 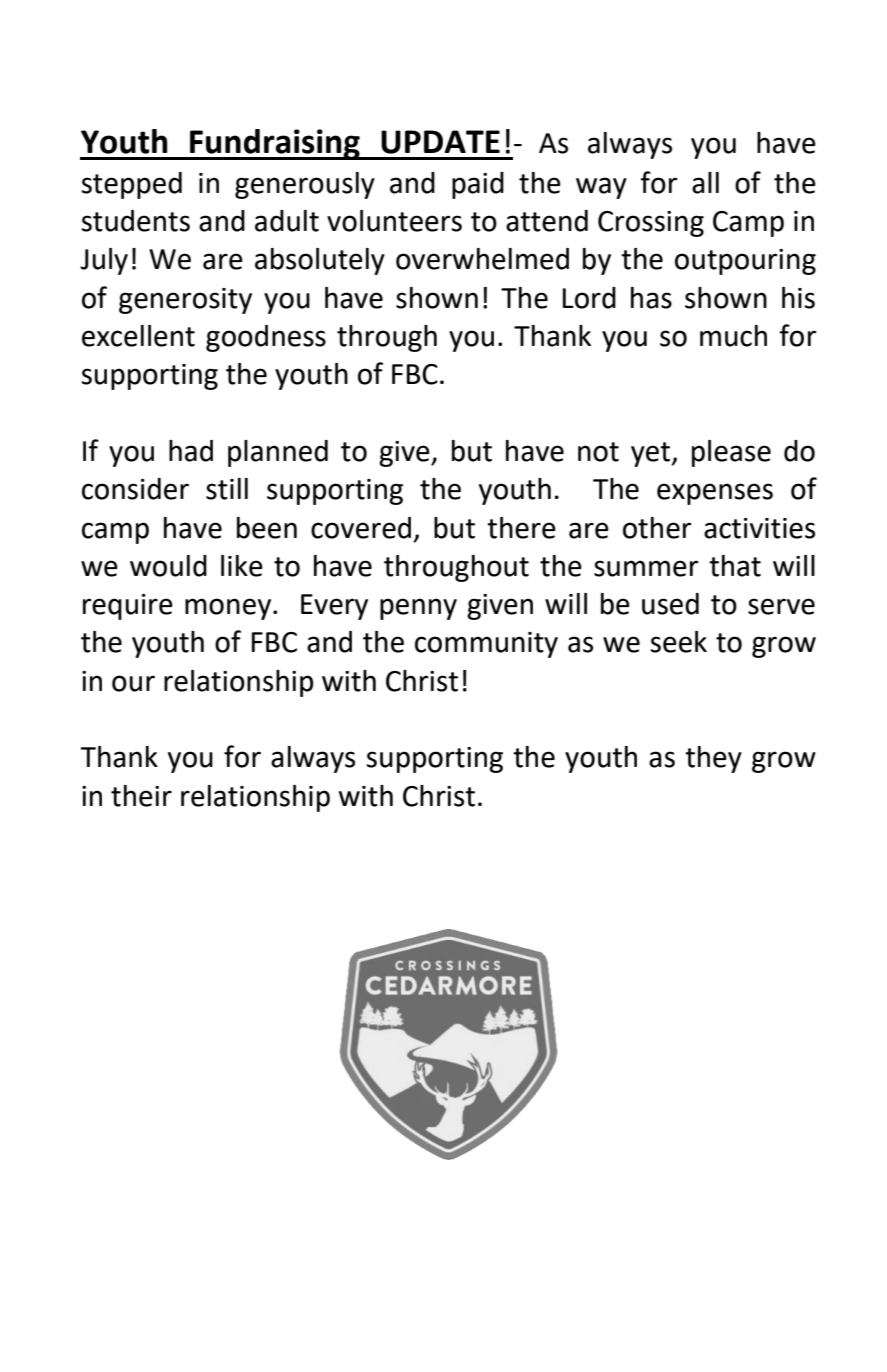 I want to click on stepped, so click(x=132, y=185).
